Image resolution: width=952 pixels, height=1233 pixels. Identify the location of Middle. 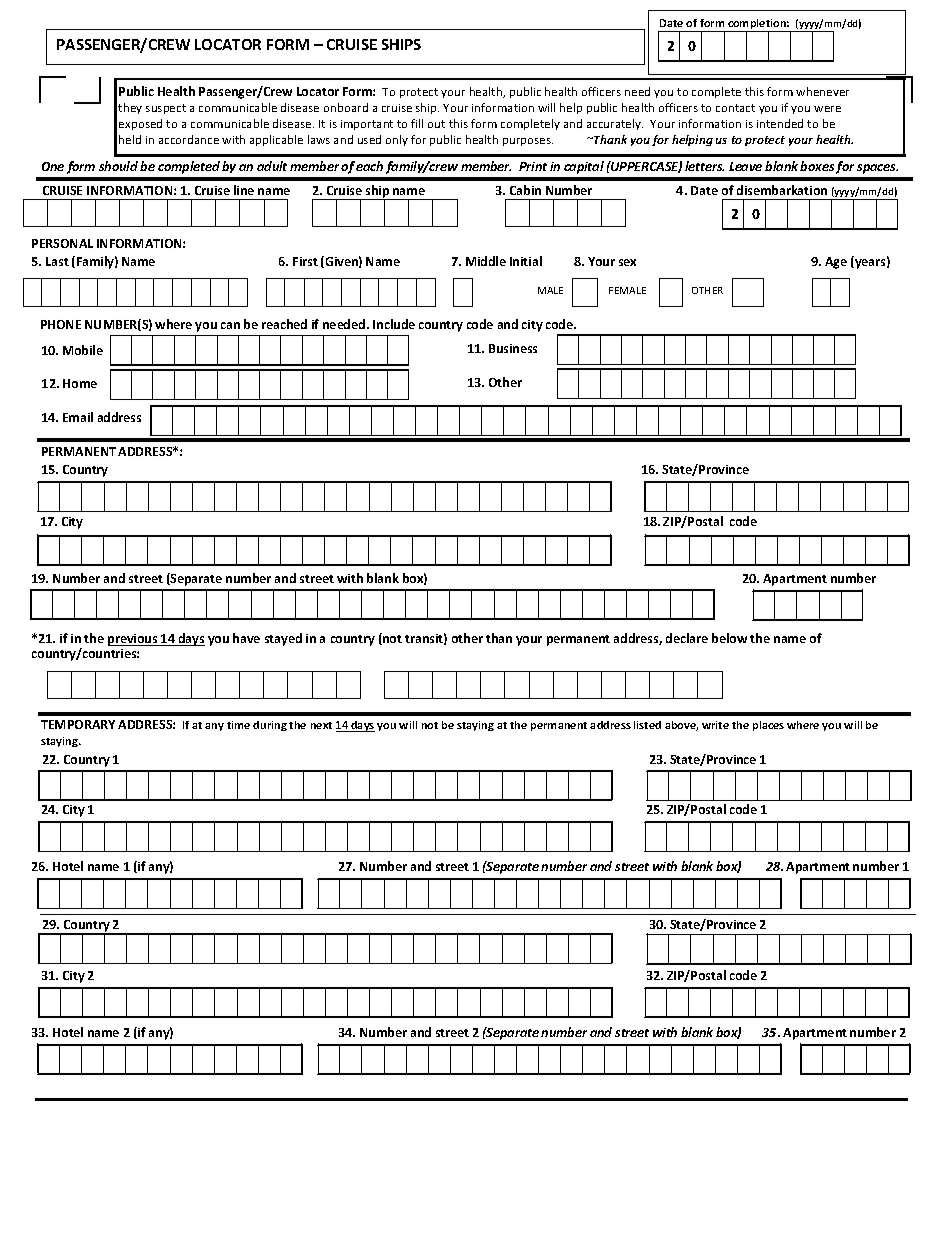
(486, 261).
